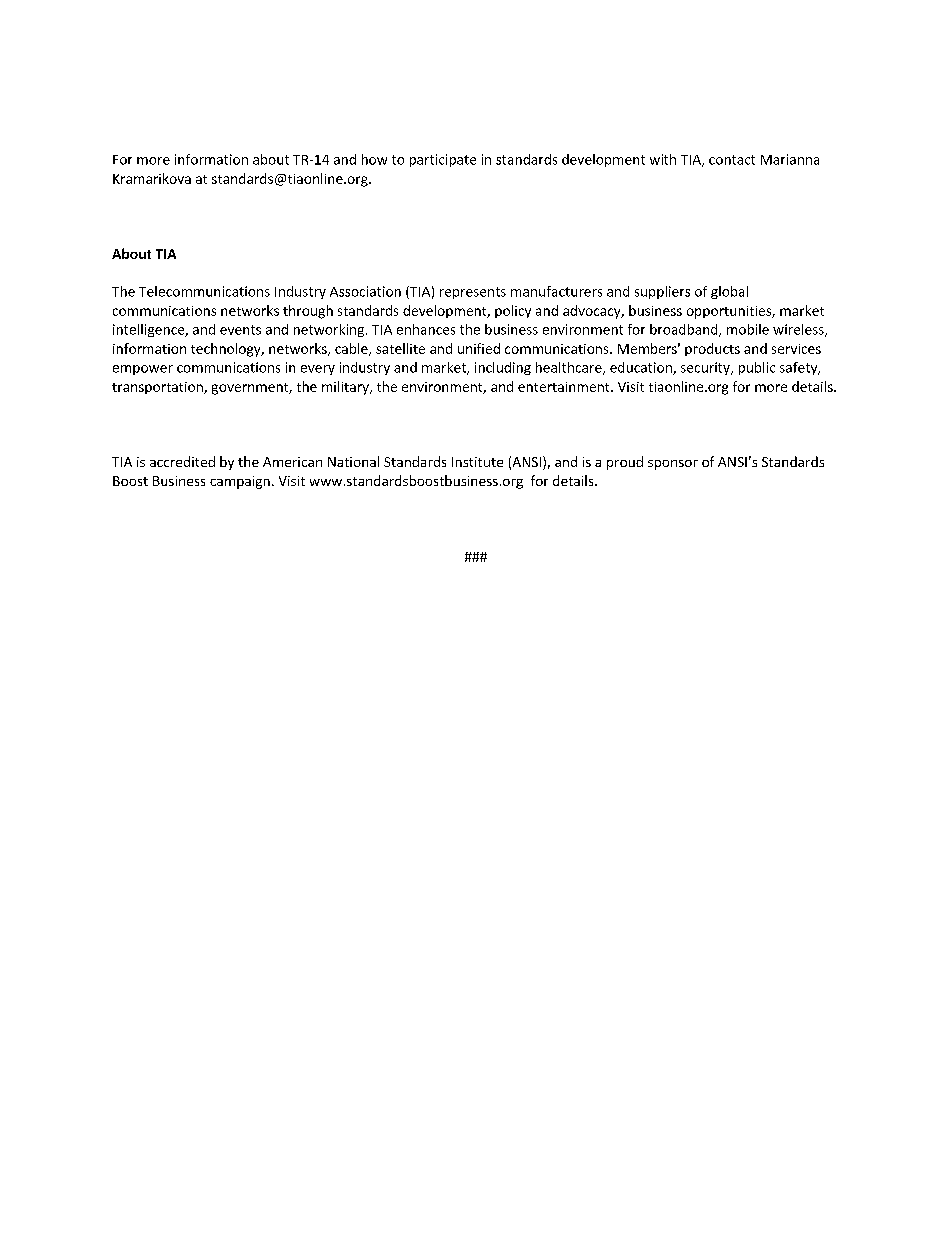 The height and width of the document is (1233, 952). Describe the element at coordinates (365, 291) in the document. I see `Association` at that location.
